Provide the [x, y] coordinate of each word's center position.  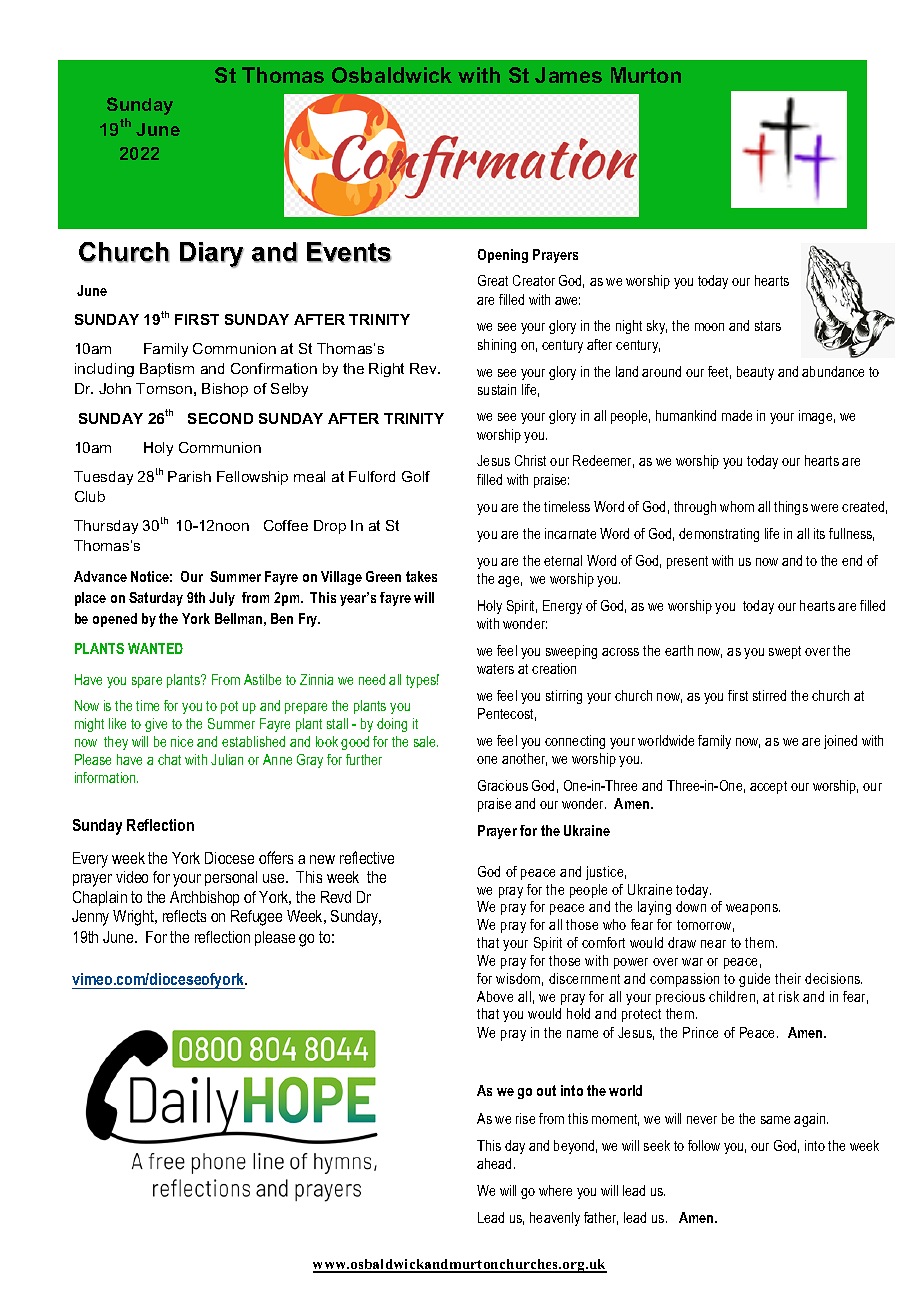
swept [785, 652]
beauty [755, 373]
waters [495, 669]
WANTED [155, 648]
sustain [497, 389]
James [568, 75]
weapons [753, 909]
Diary [212, 255]
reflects [184, 916]
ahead [496, 1163]
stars [768, 326]
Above [495, 996]
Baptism [167, 370]
